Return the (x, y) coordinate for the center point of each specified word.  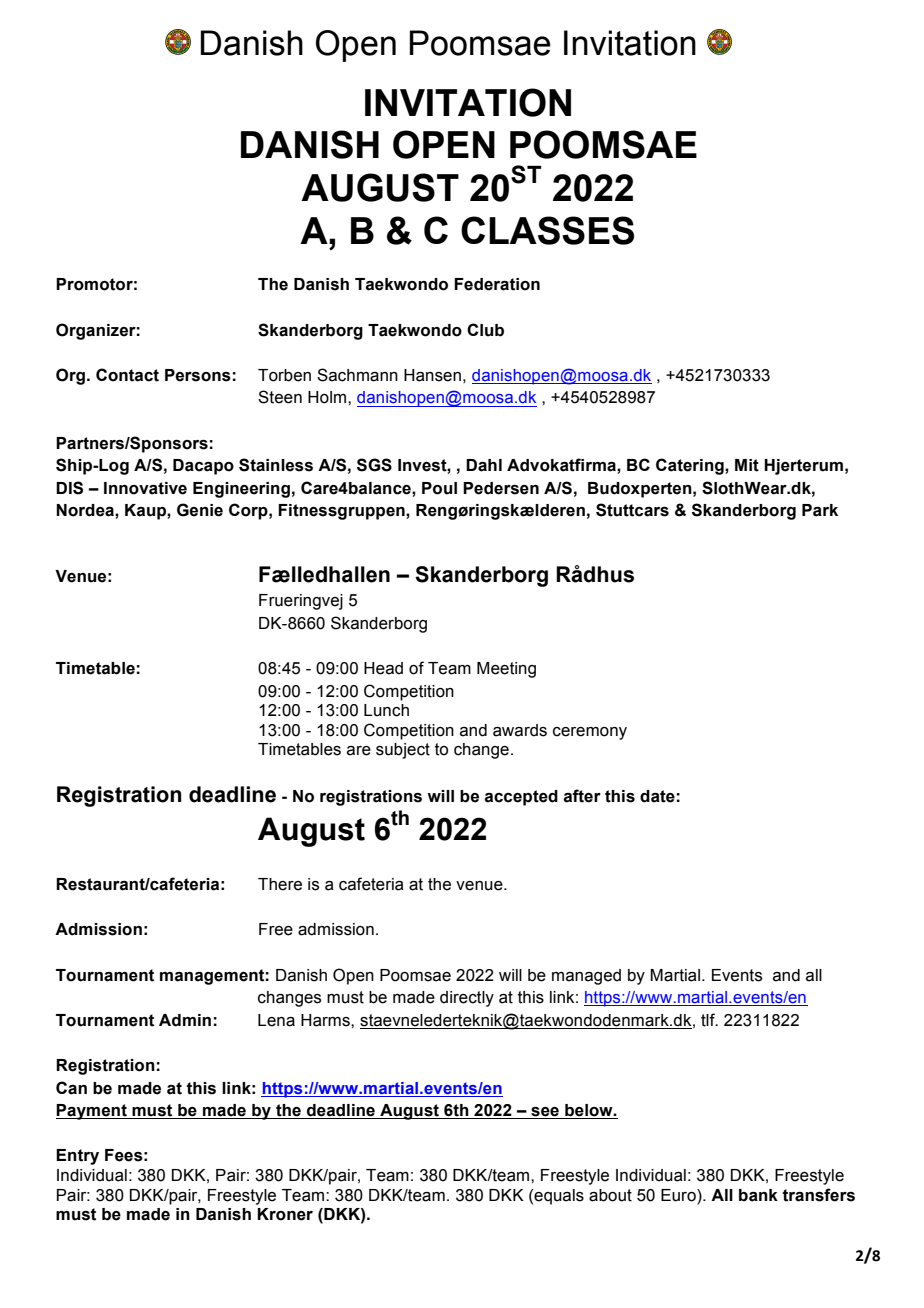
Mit (747, 465)
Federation (497, 284)
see (545, 1113)
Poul (439, 488)
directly (467, 999)
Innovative (145, 488)
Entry (77, 1157)
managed (586, 977)
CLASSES (547, 230)
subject (403, 751)
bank (758, 1195)
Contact (127, 375)
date (657, 796)
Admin (185, 1020)
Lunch (386, 710)
